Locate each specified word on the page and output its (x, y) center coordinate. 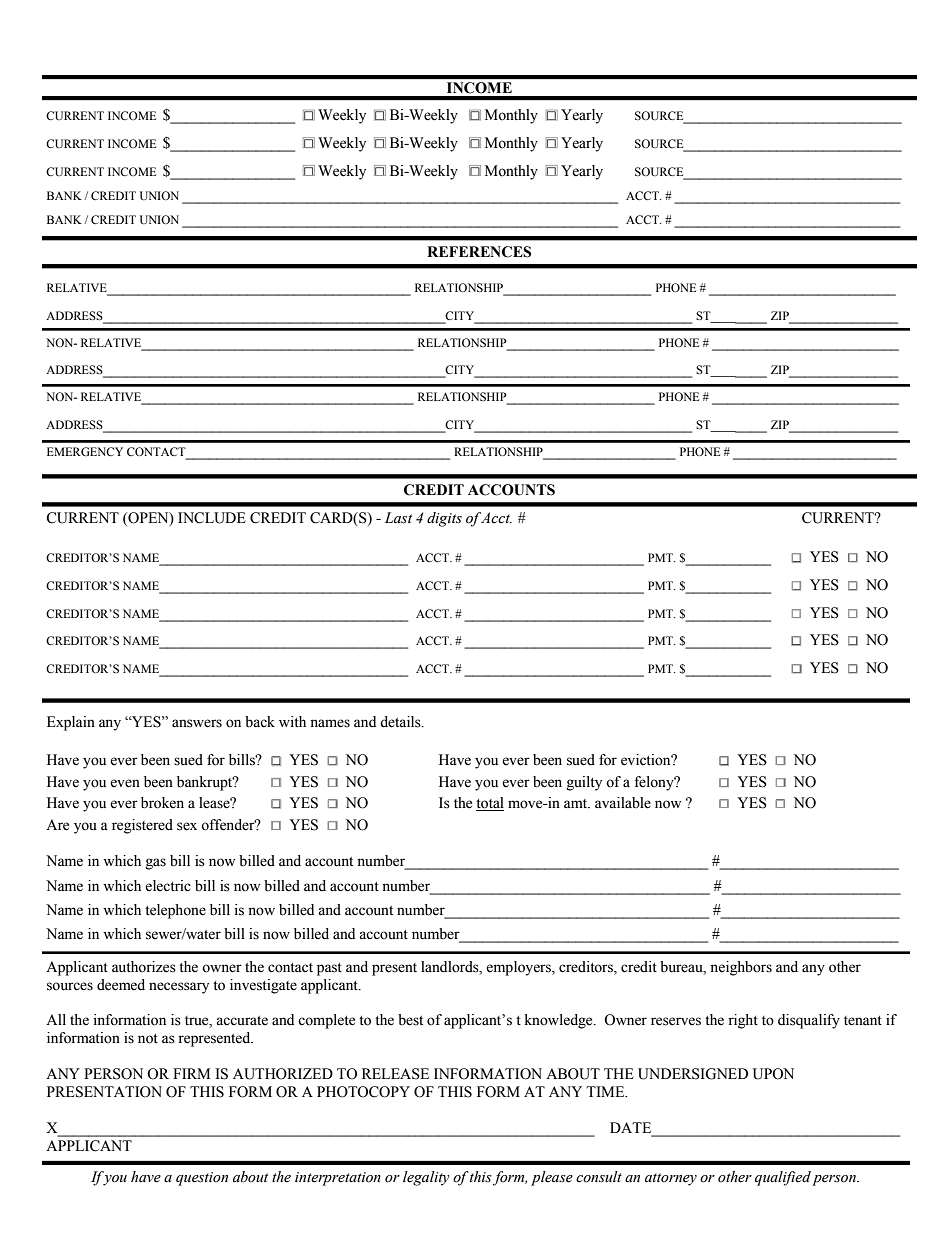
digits (444, 519)
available (623, 803)
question (202, 1179)
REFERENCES (479, 252)
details (401, 722)
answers (197, 723)
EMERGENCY (85, 451)
